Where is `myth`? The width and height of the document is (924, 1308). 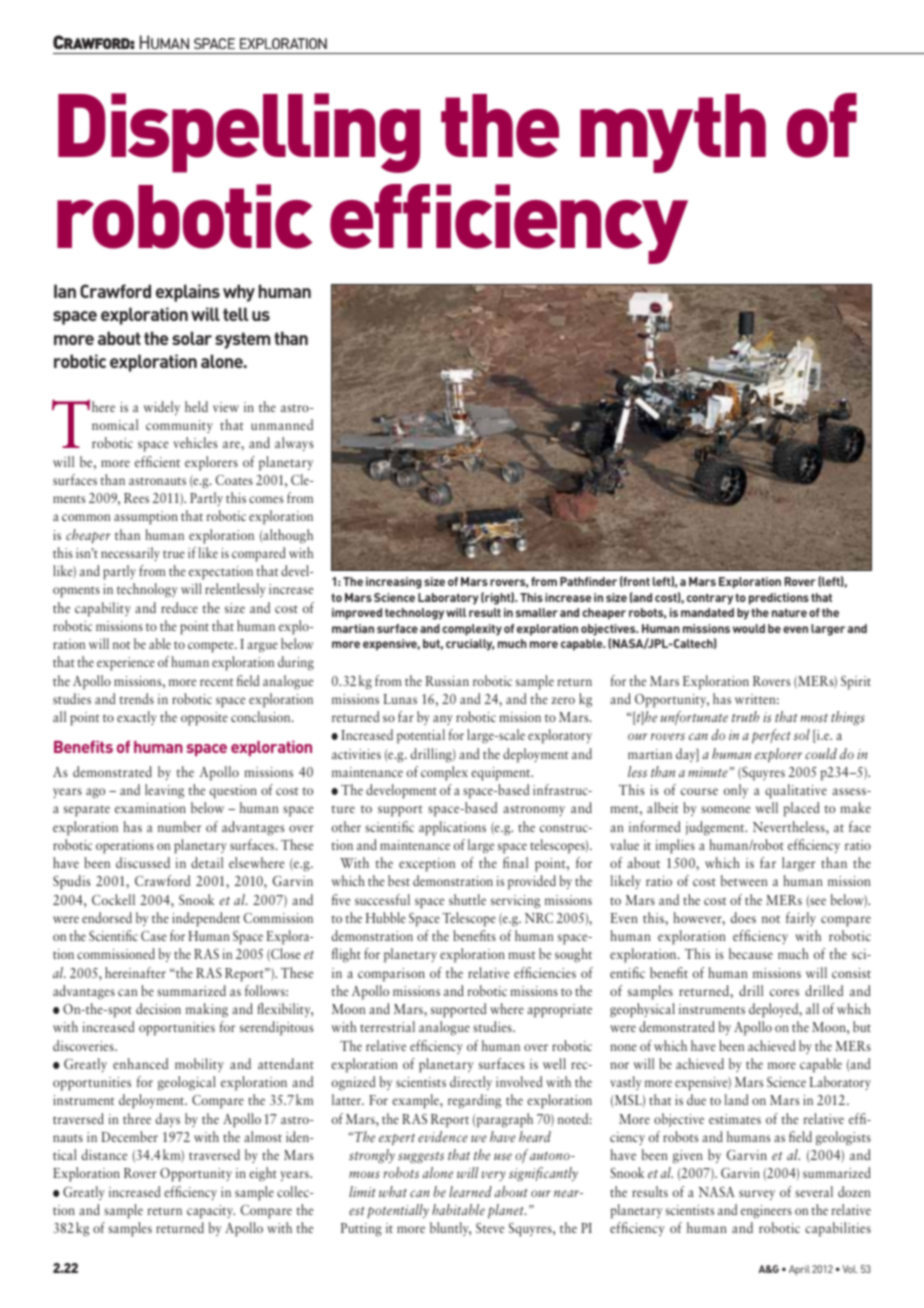
myth is located at coordinates (673, 133).
